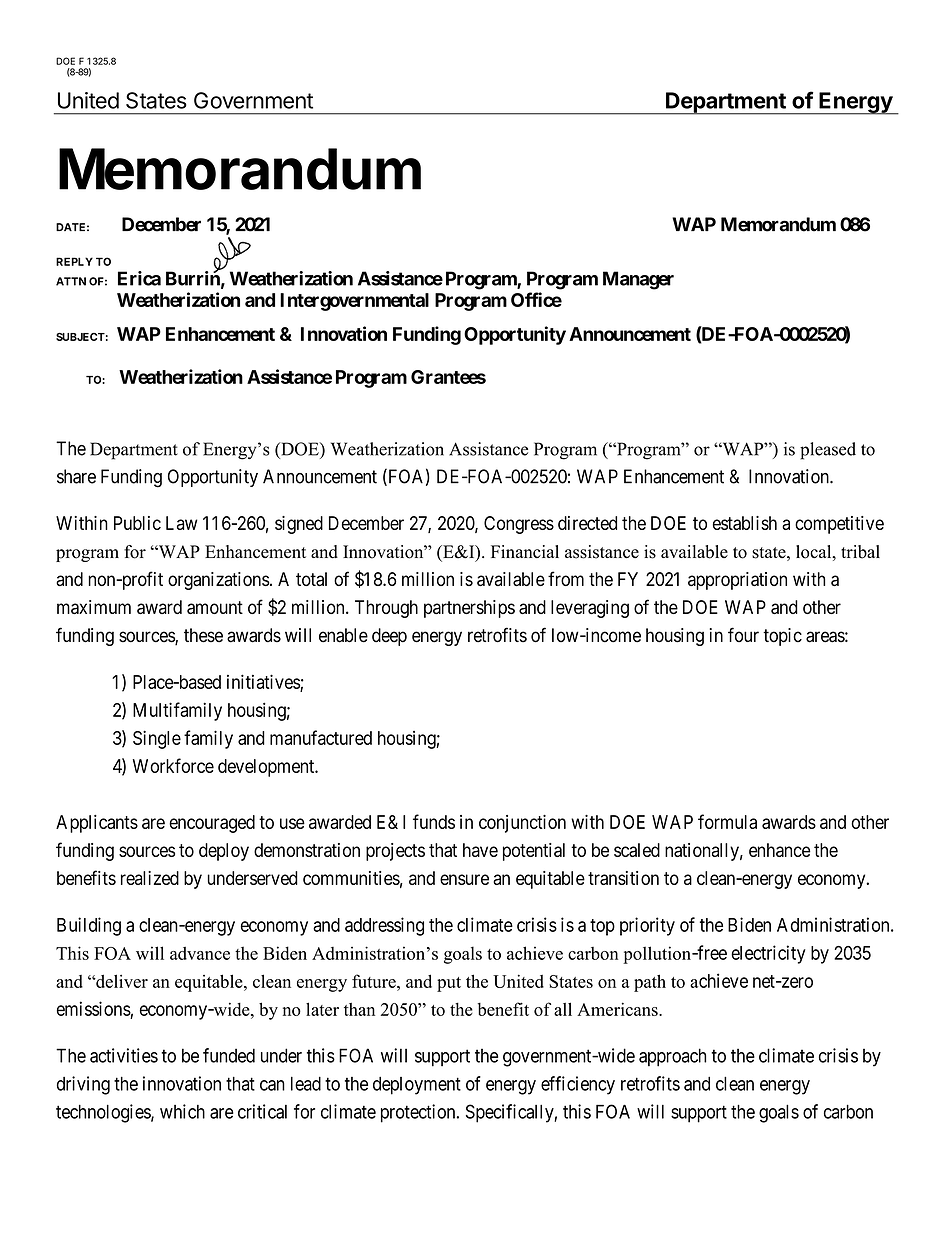 This image has width=952, height=1233. What do you see at coordinates (782, 637) in the image?
I see `topic` at bounding box center [782, 637].
